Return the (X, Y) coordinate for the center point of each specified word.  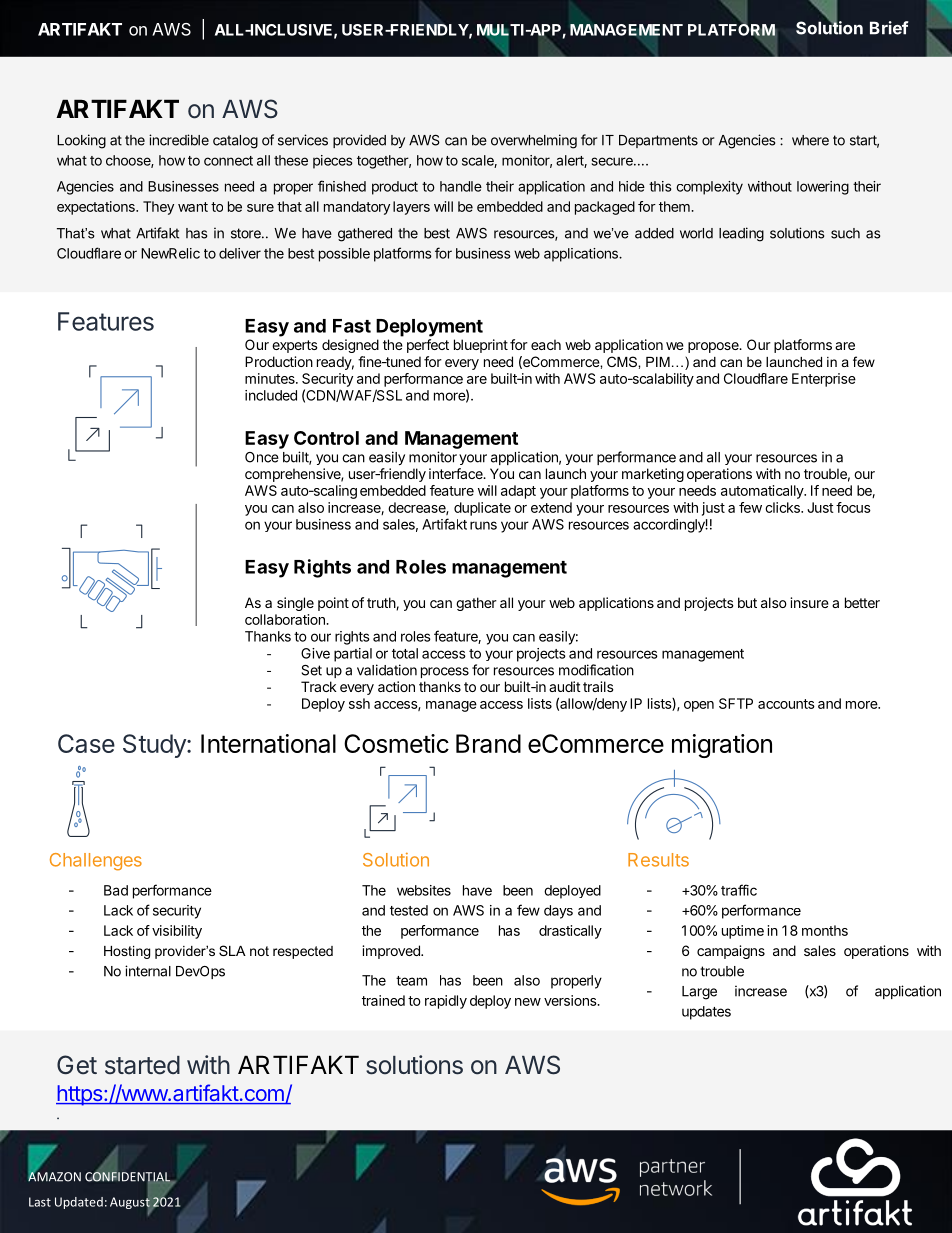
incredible (179, 140)
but (747, 602)
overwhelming (534, 141)
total (405, 653)
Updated (79, 1203)
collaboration (286, 619)
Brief (889, 28)
